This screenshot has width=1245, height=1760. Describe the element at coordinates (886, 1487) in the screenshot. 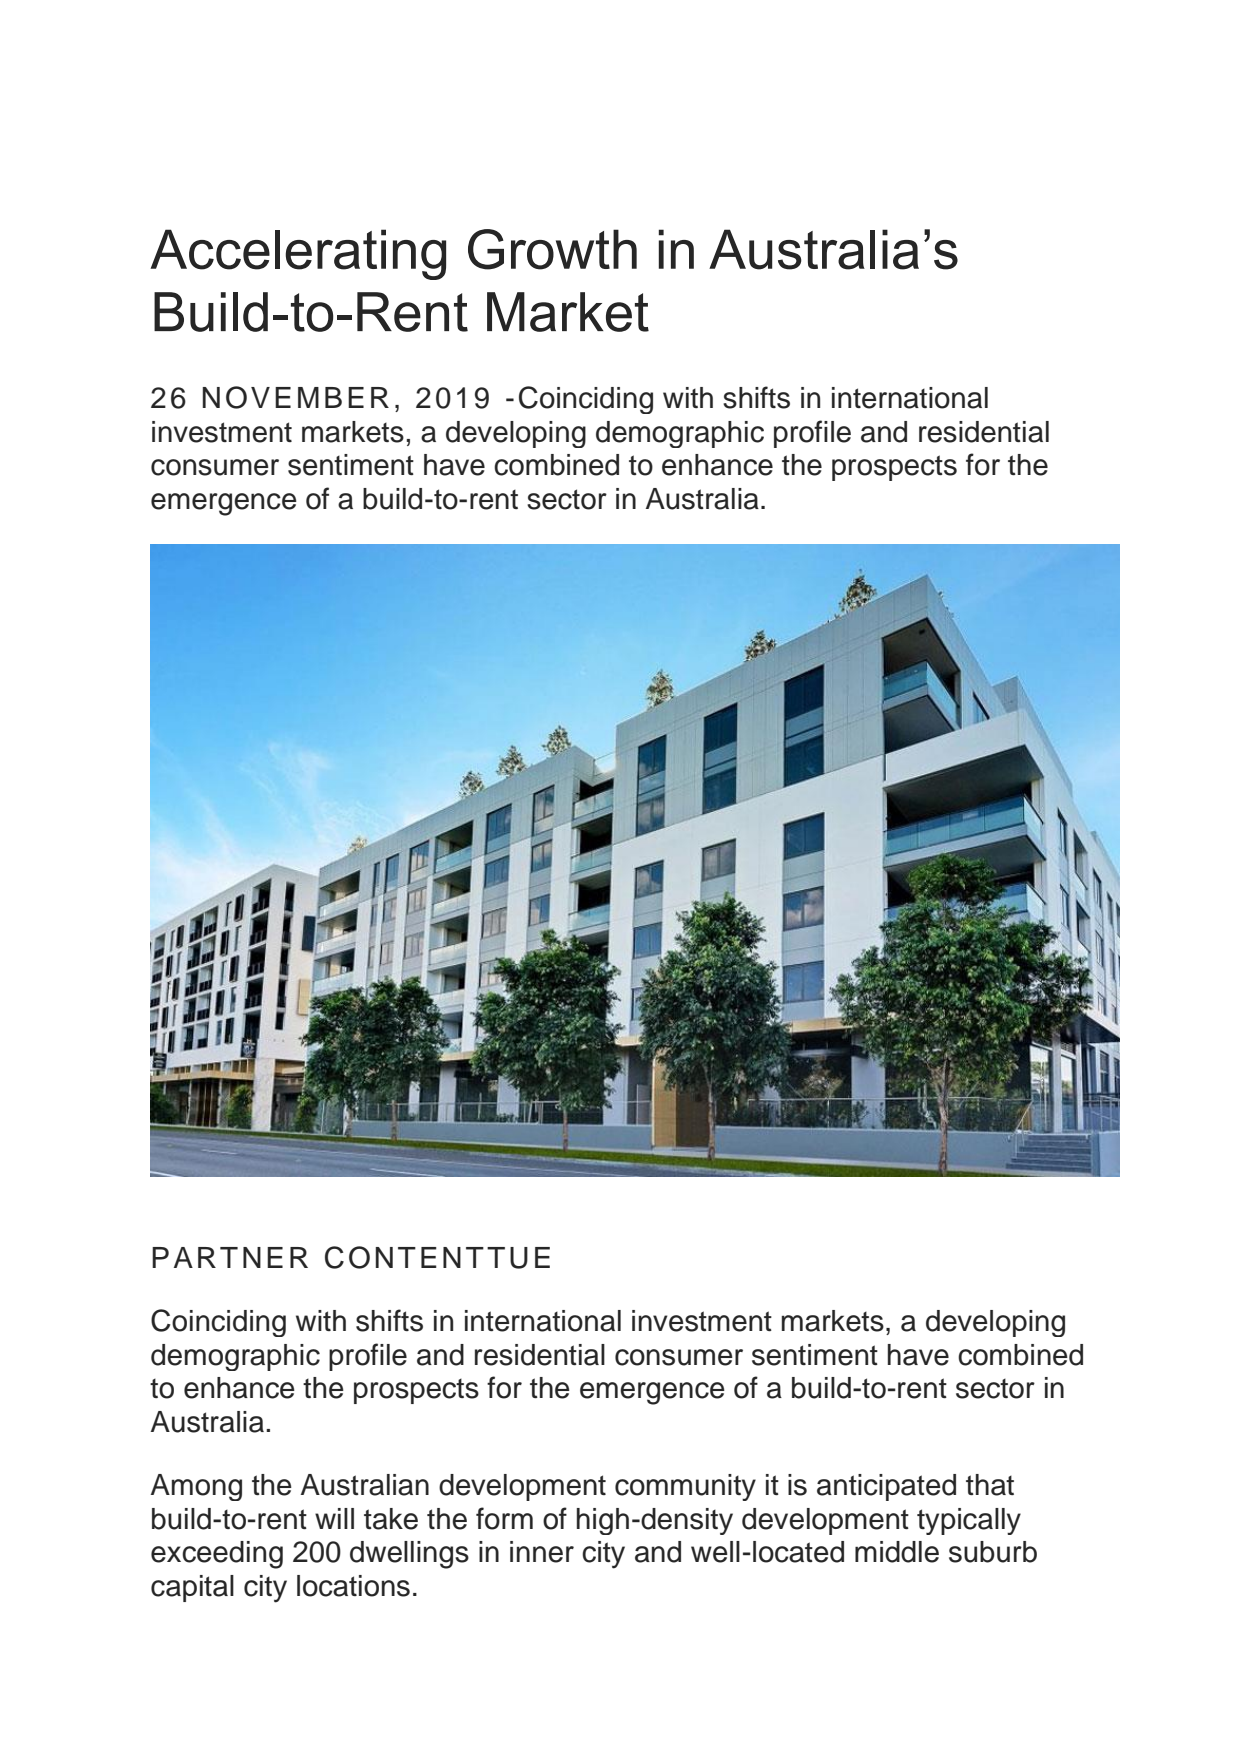

I see `anticipated` at that location.
